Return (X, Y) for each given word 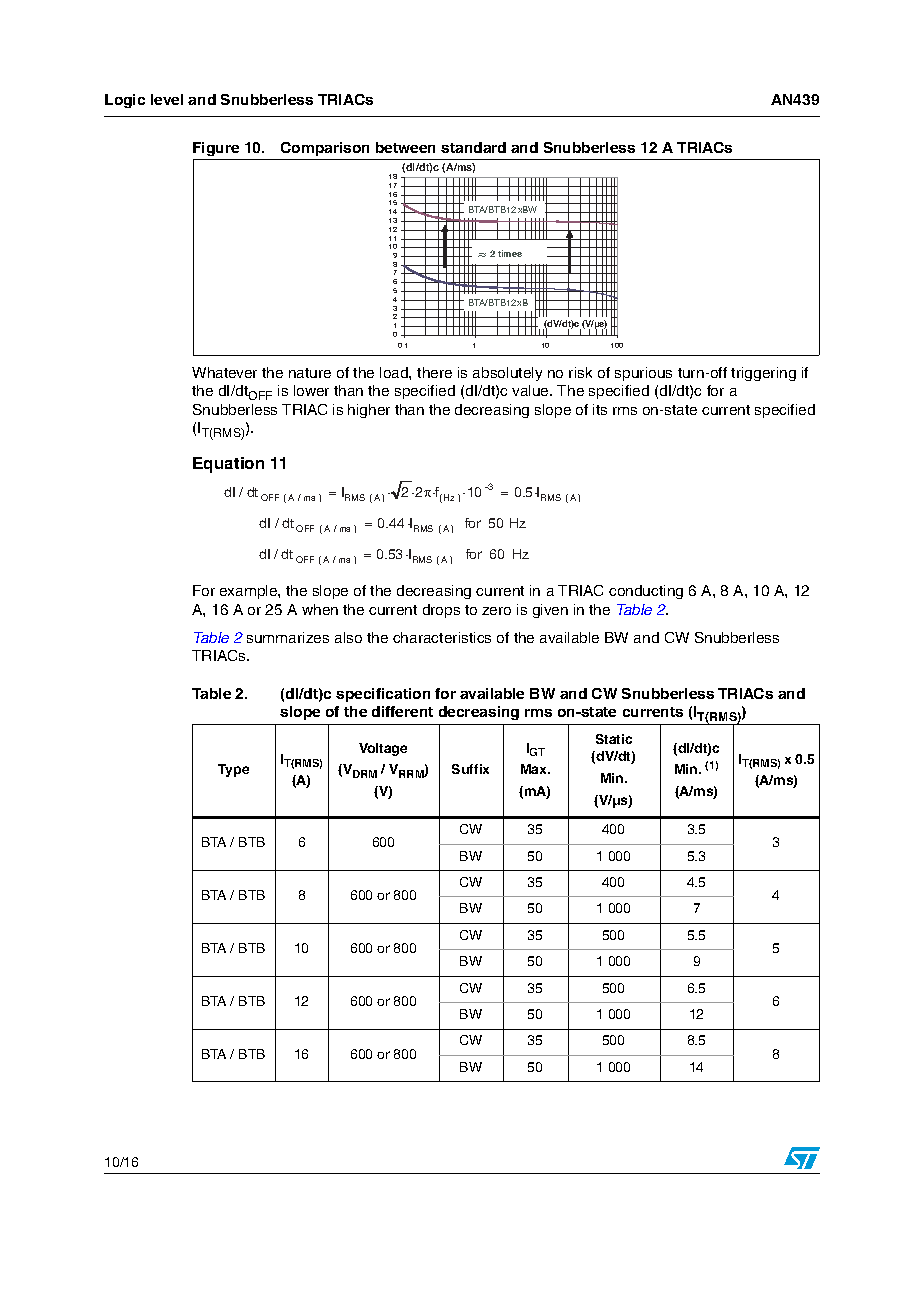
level (167, 99)
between (405, 147)
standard (473, 147)
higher (369, 411)
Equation (228, 465)
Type (233, 770)
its (600, 409)
